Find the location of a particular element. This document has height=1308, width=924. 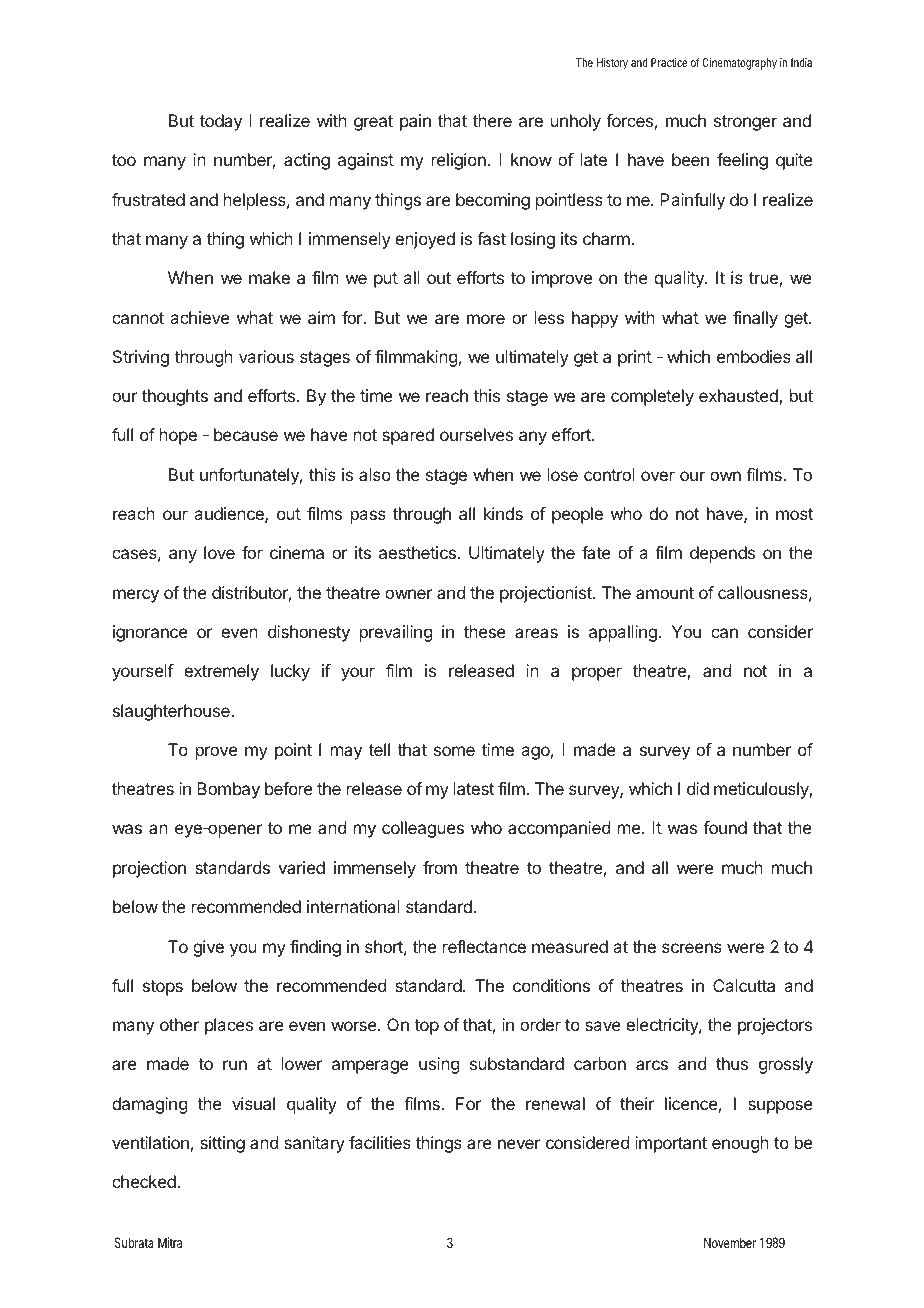

amount is located at coordinates (665, 593).
